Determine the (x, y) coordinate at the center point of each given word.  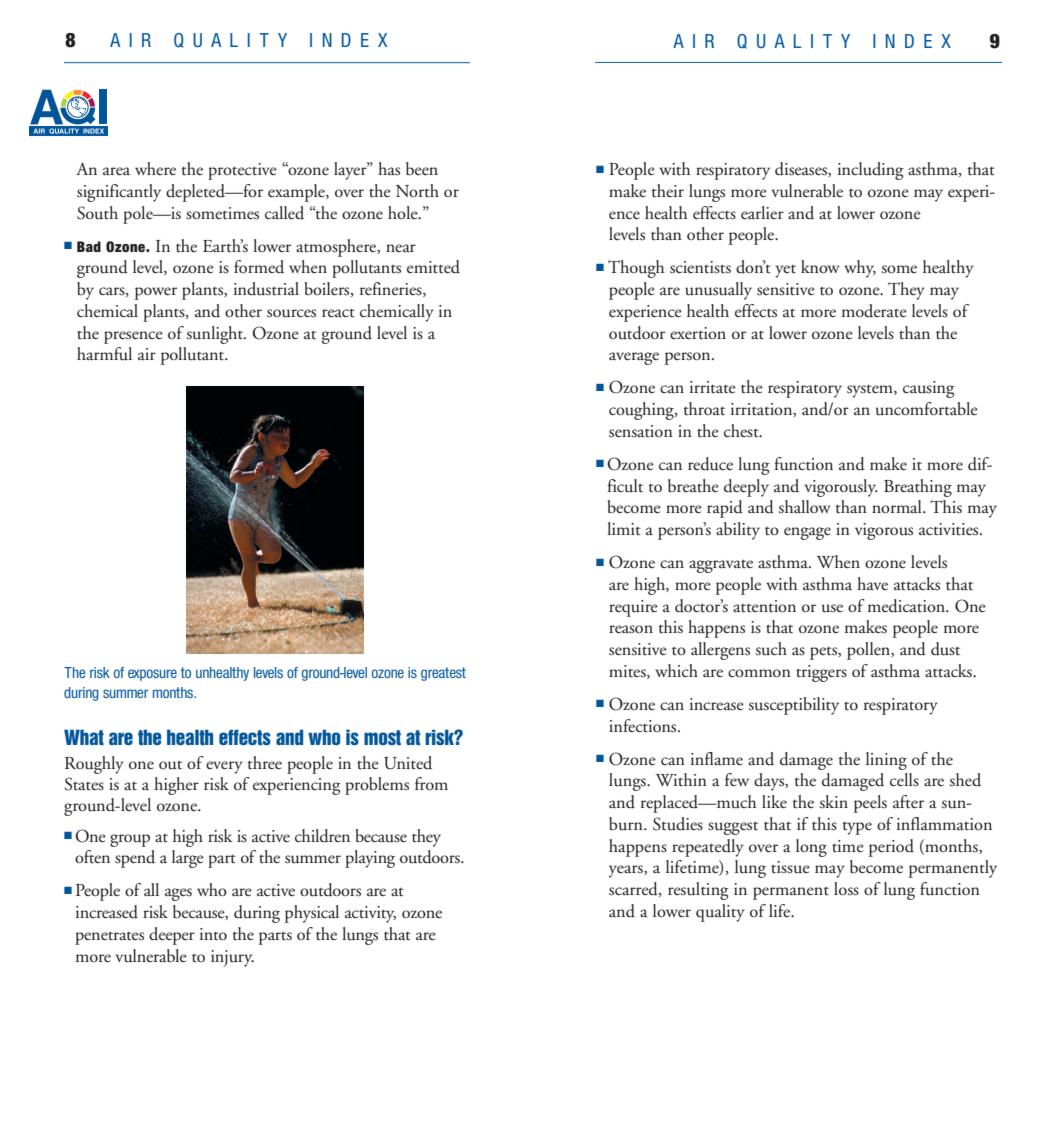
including (871, 171)
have (872, 583)
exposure (152, 675)
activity (370, 914)
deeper (172, 936)
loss (846, 889)
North (417, 191)
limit (624, 529)
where (155, 168)
